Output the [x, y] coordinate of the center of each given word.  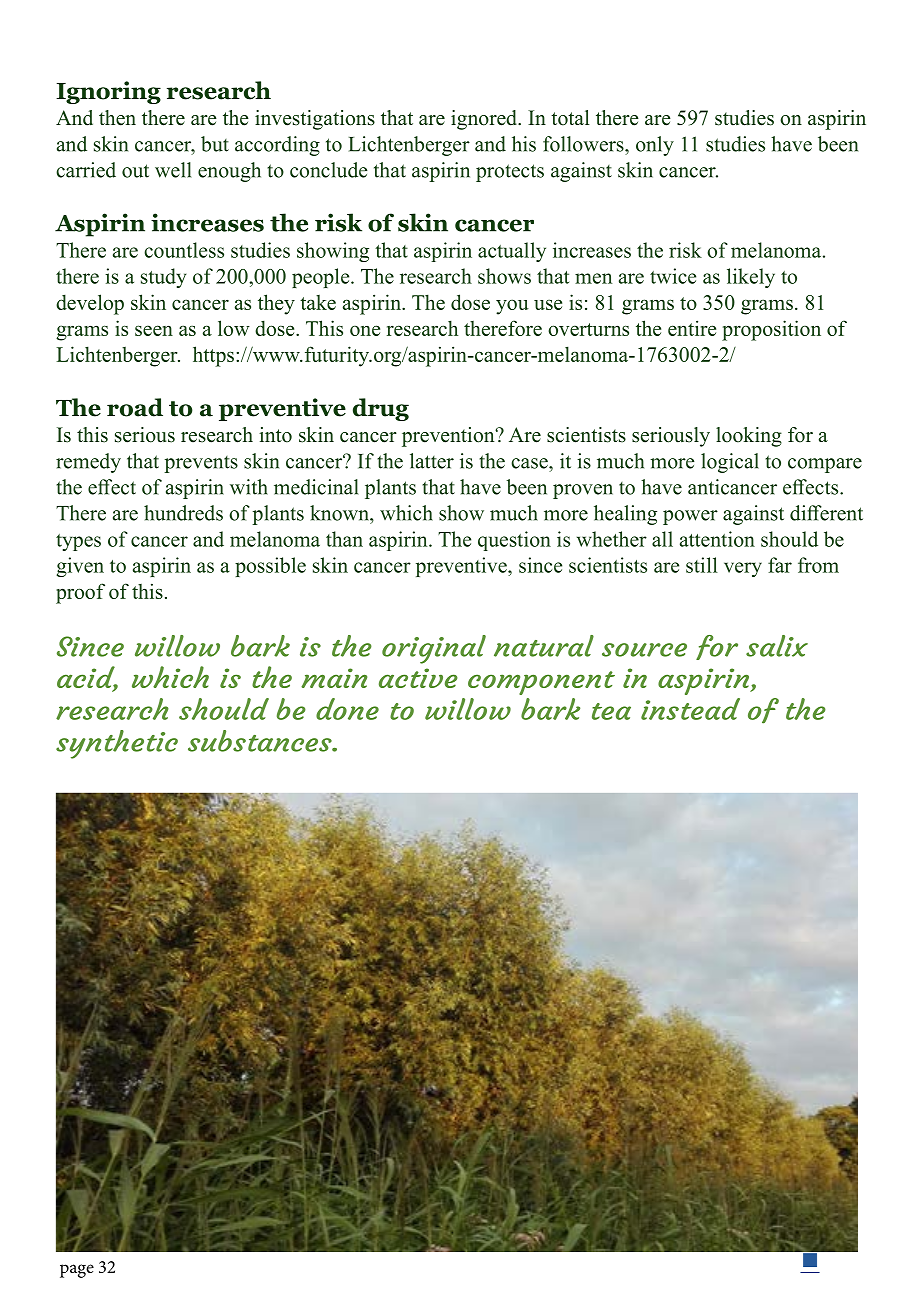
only [655, 146]
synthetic [117, 744]
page [77, 1271]
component [541, 683]
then [117, 118]
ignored [485, 120]
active [418, 678]
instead [690, 709]
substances [261, 741]
